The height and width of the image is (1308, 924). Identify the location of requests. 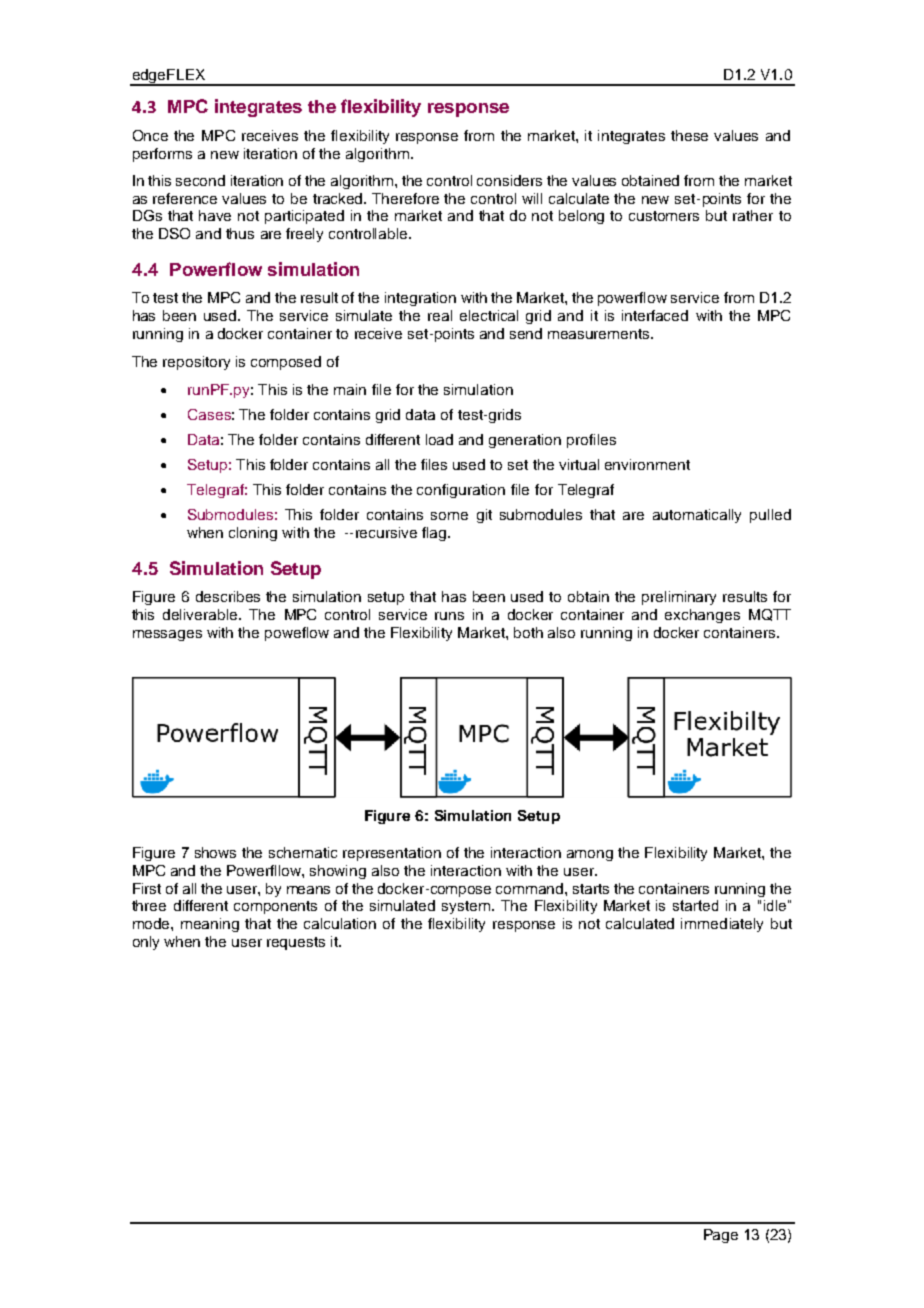
(296, 943).
